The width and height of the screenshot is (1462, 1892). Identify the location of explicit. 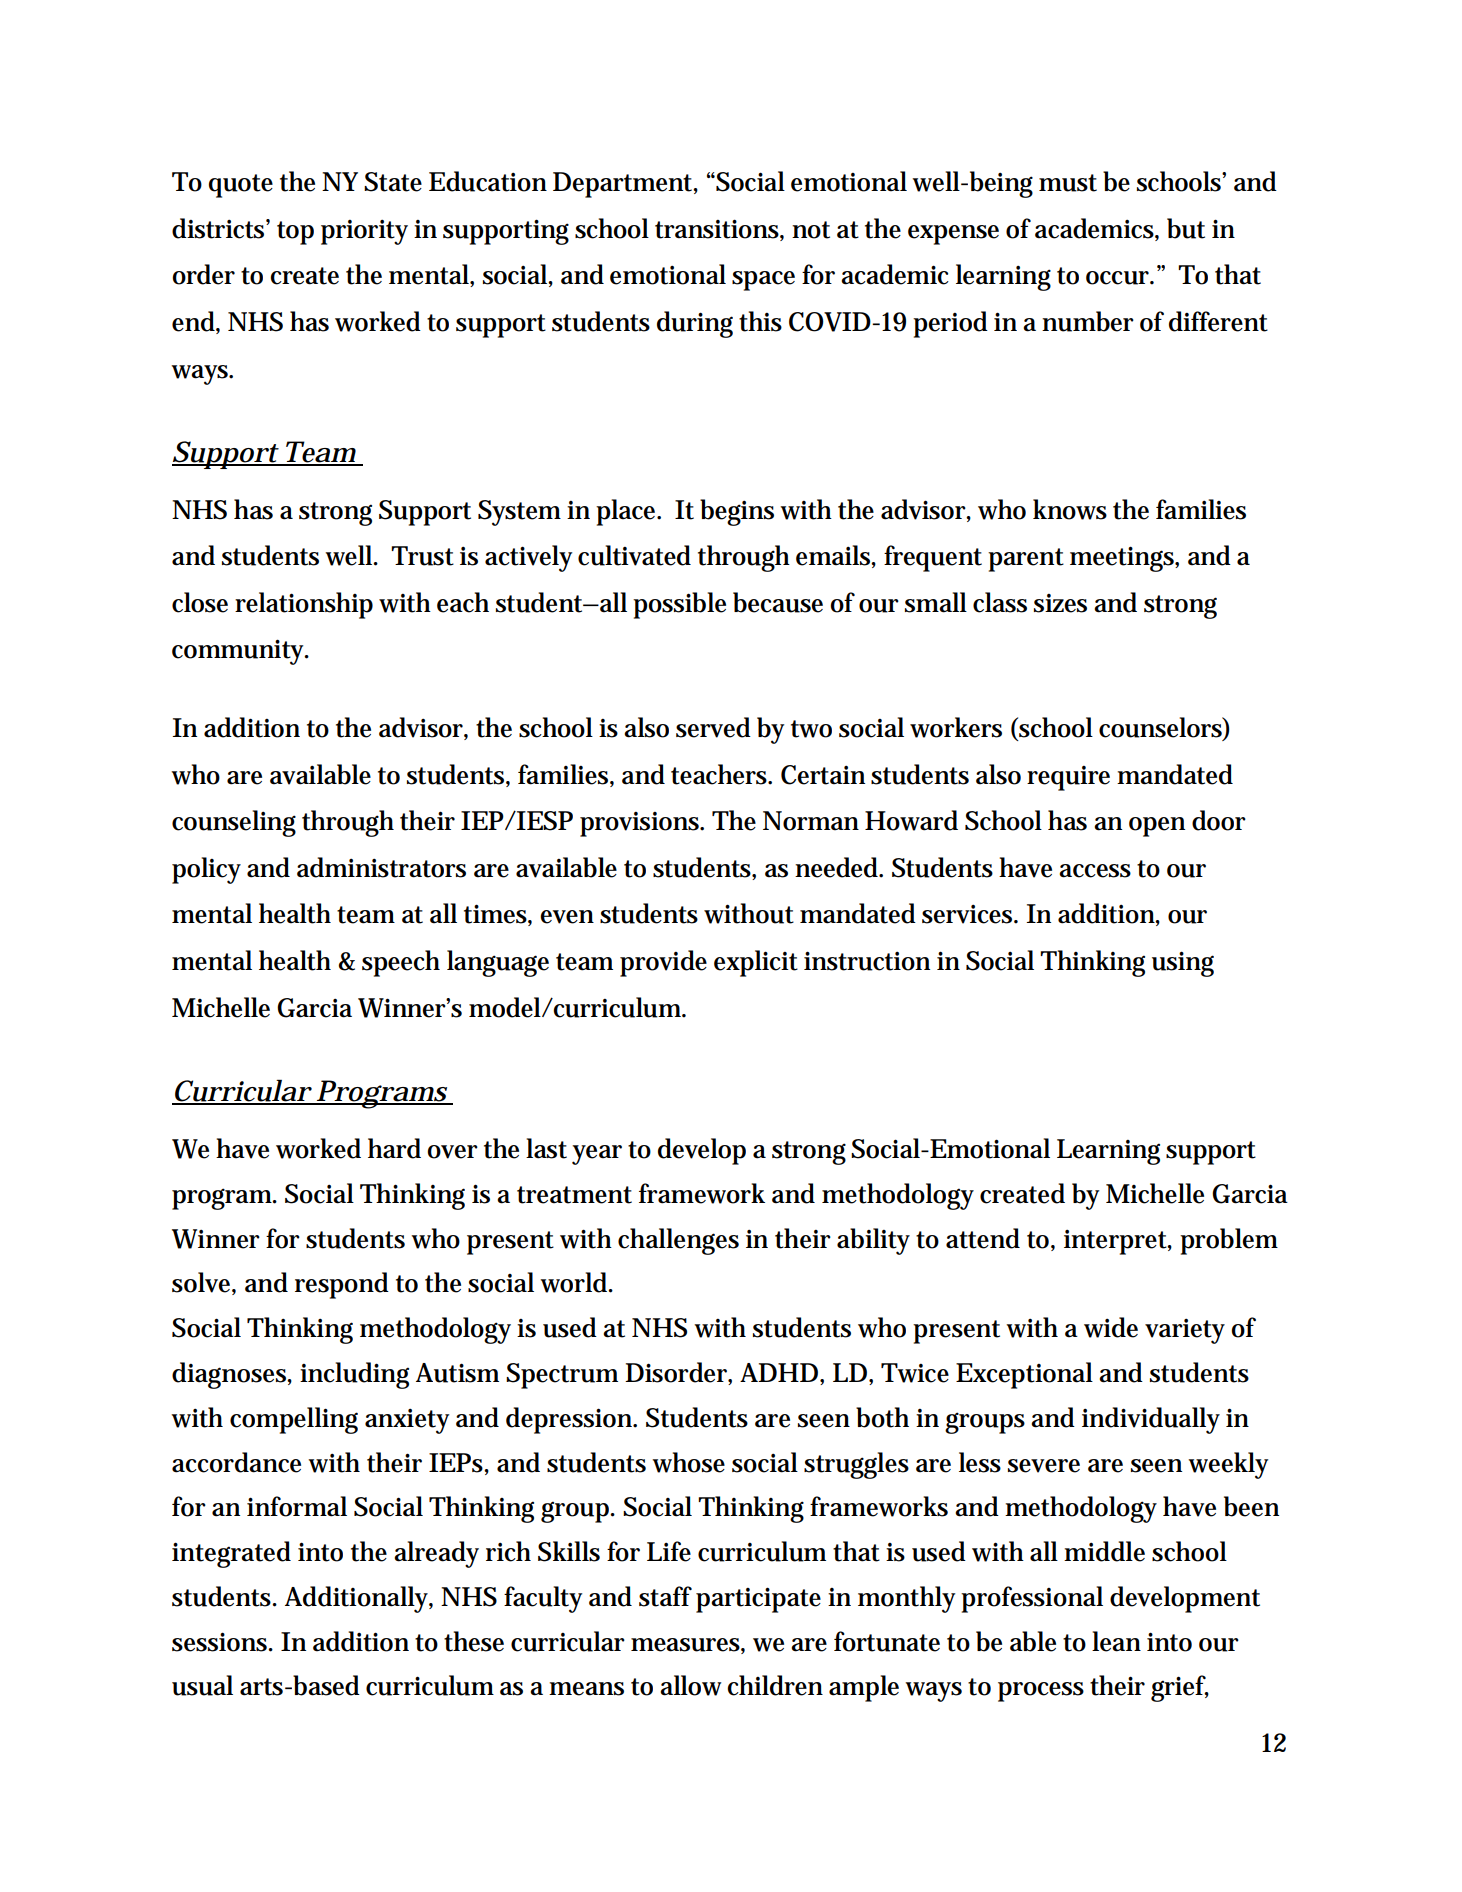
(756, 963).
